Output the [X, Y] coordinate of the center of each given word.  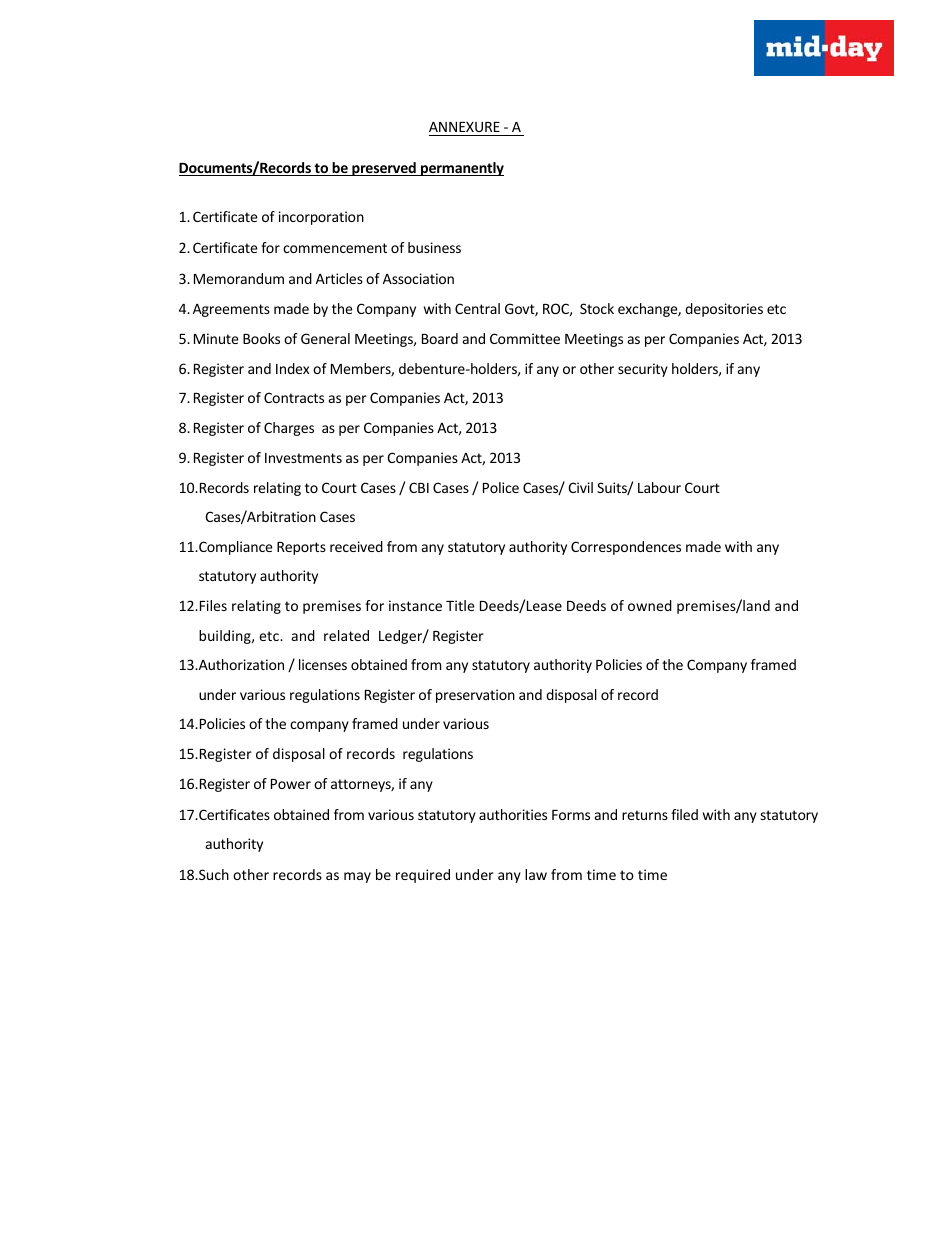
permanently [461, 169]
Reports [301, 548]
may [357, 877]
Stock [597, 308]
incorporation [321, 218]
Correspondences [626, 548]
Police [501, 487]
